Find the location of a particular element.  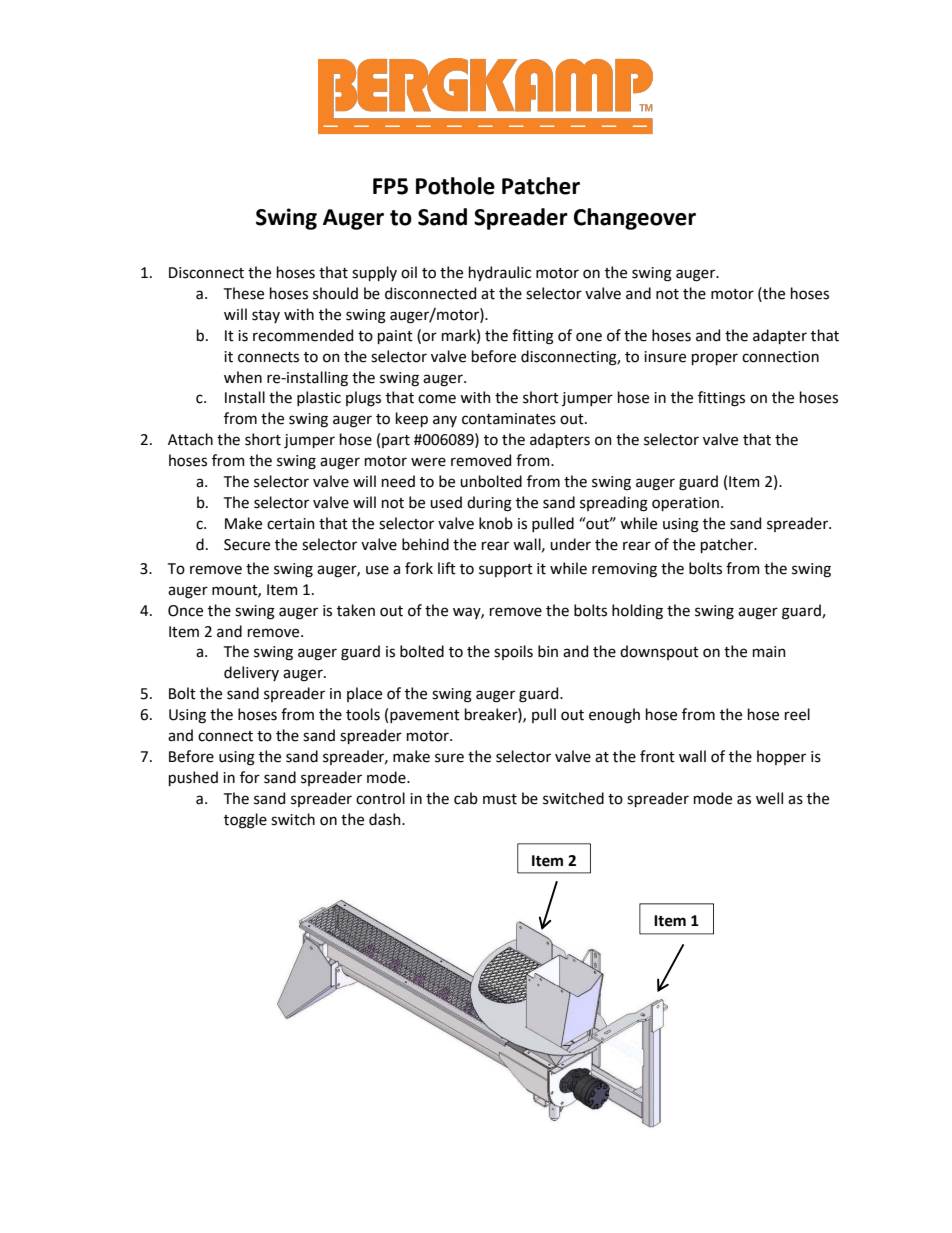

operation is located at coordinates (687, 504).
